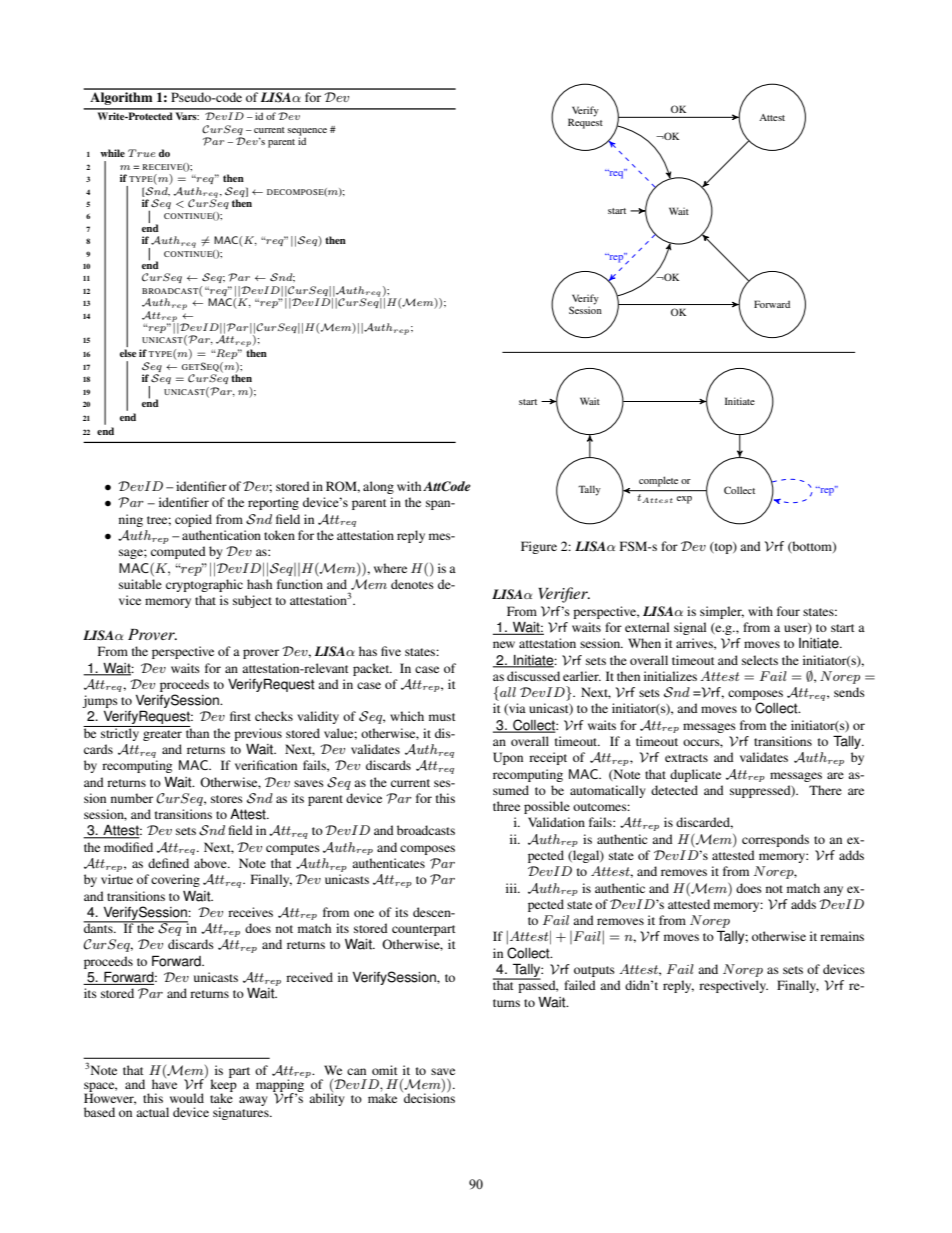  I want to click on along, so click(378, 487).
